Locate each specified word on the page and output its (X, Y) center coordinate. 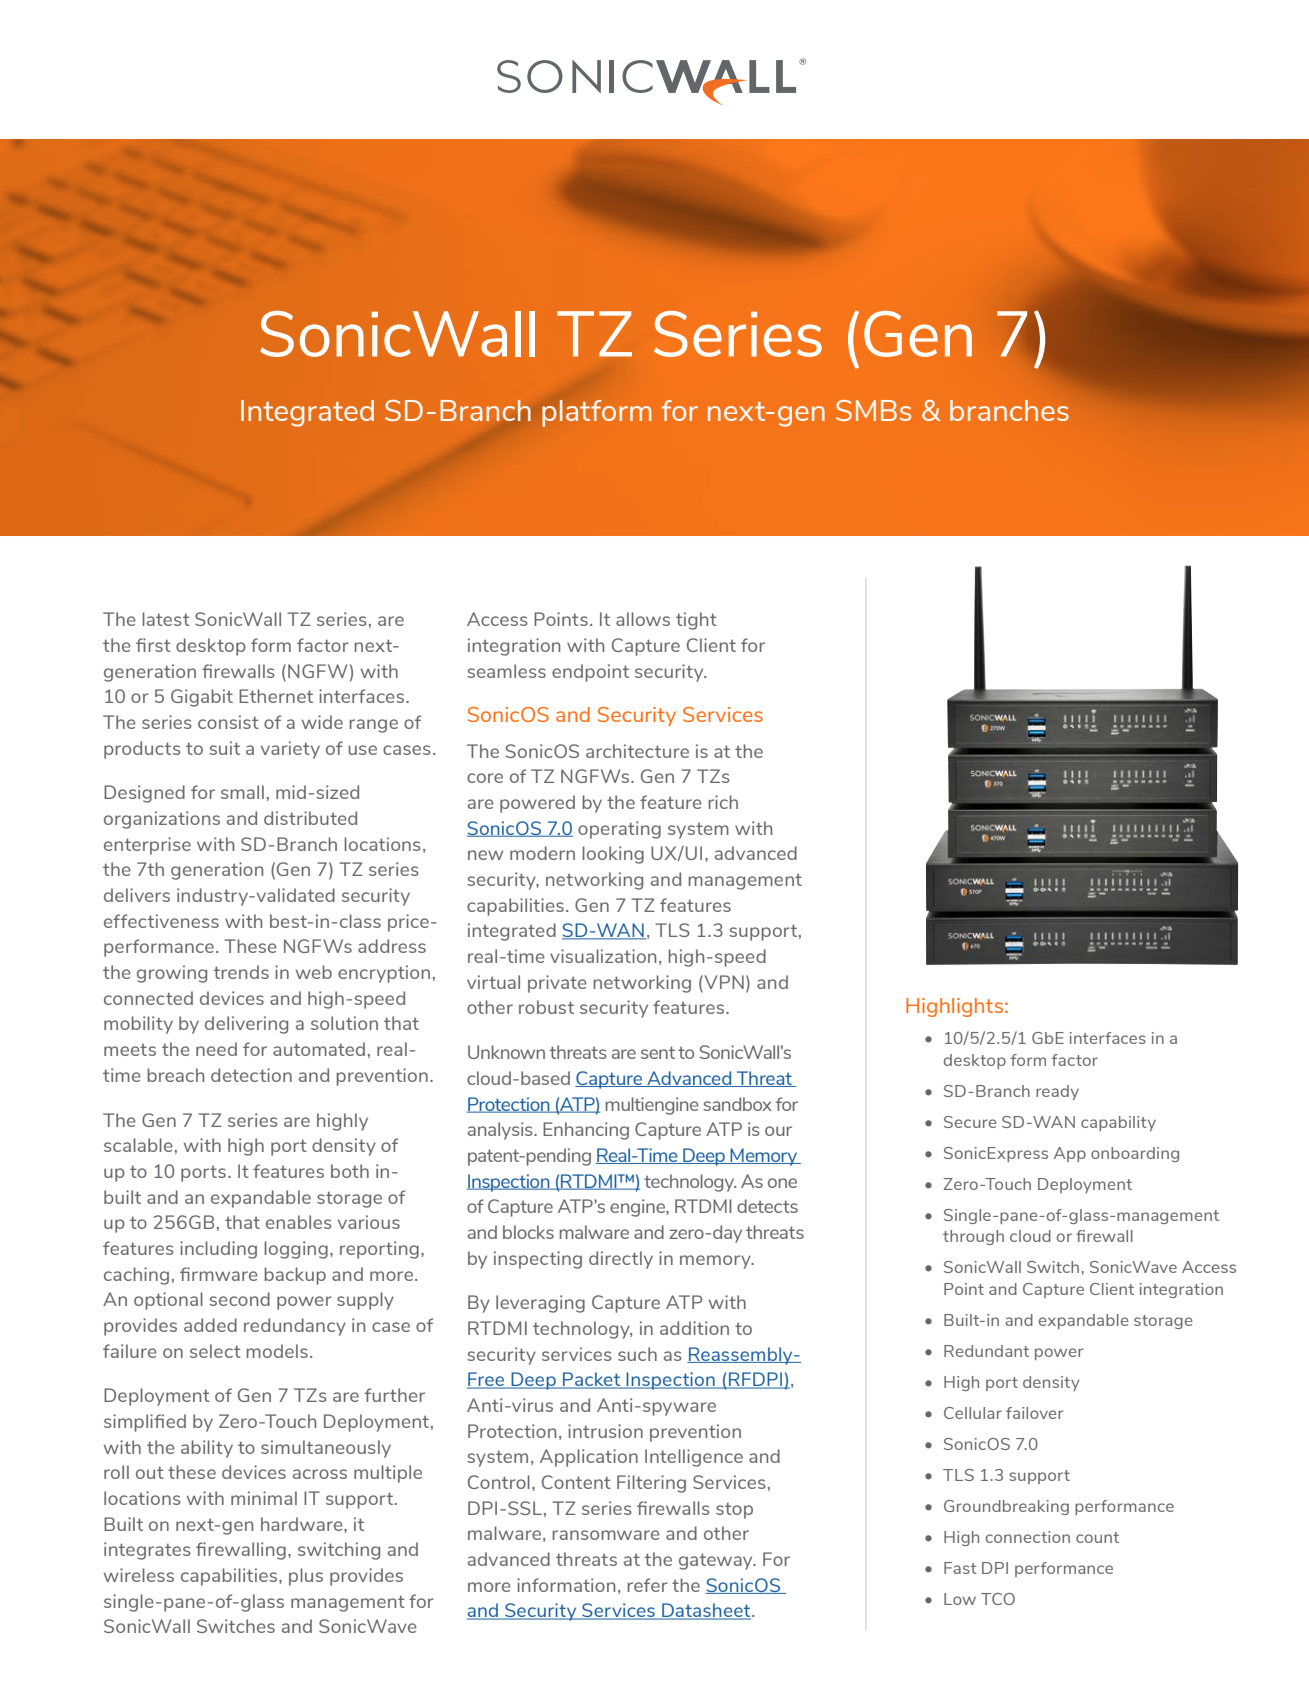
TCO (998, 1599)
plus (306, 1577)
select (215, 1351)
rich (723, 802)
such (637, 1354)
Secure (970, 1122)
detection (251, 1075)
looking (613, 855)
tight (696, 621)
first (153, 645)
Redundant (986, 1351)
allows (643, 619)
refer (648, 1585)
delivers (137, 895)
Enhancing (586, 1131)
